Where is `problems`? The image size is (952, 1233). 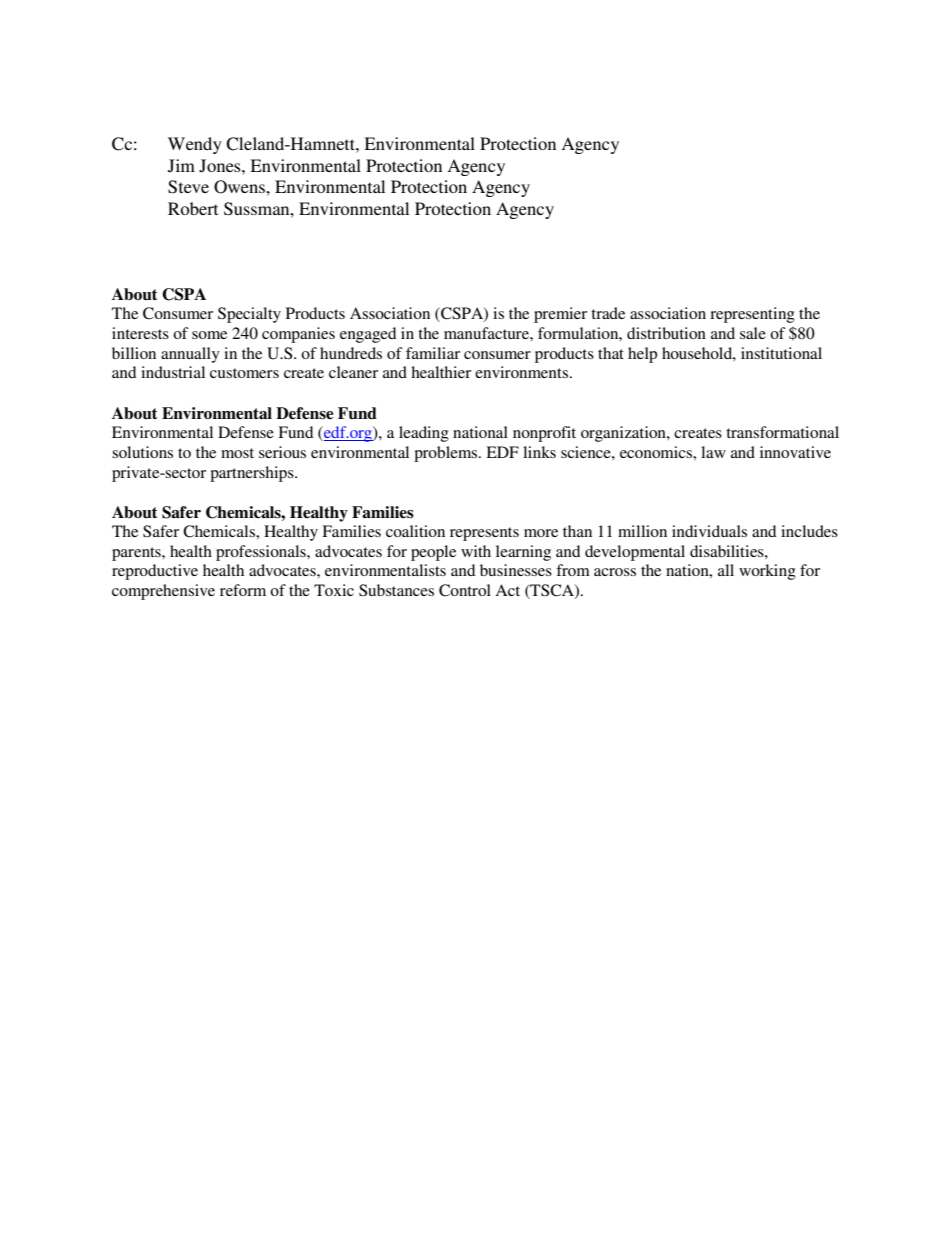 problems is located at coordinates (447, 454).
